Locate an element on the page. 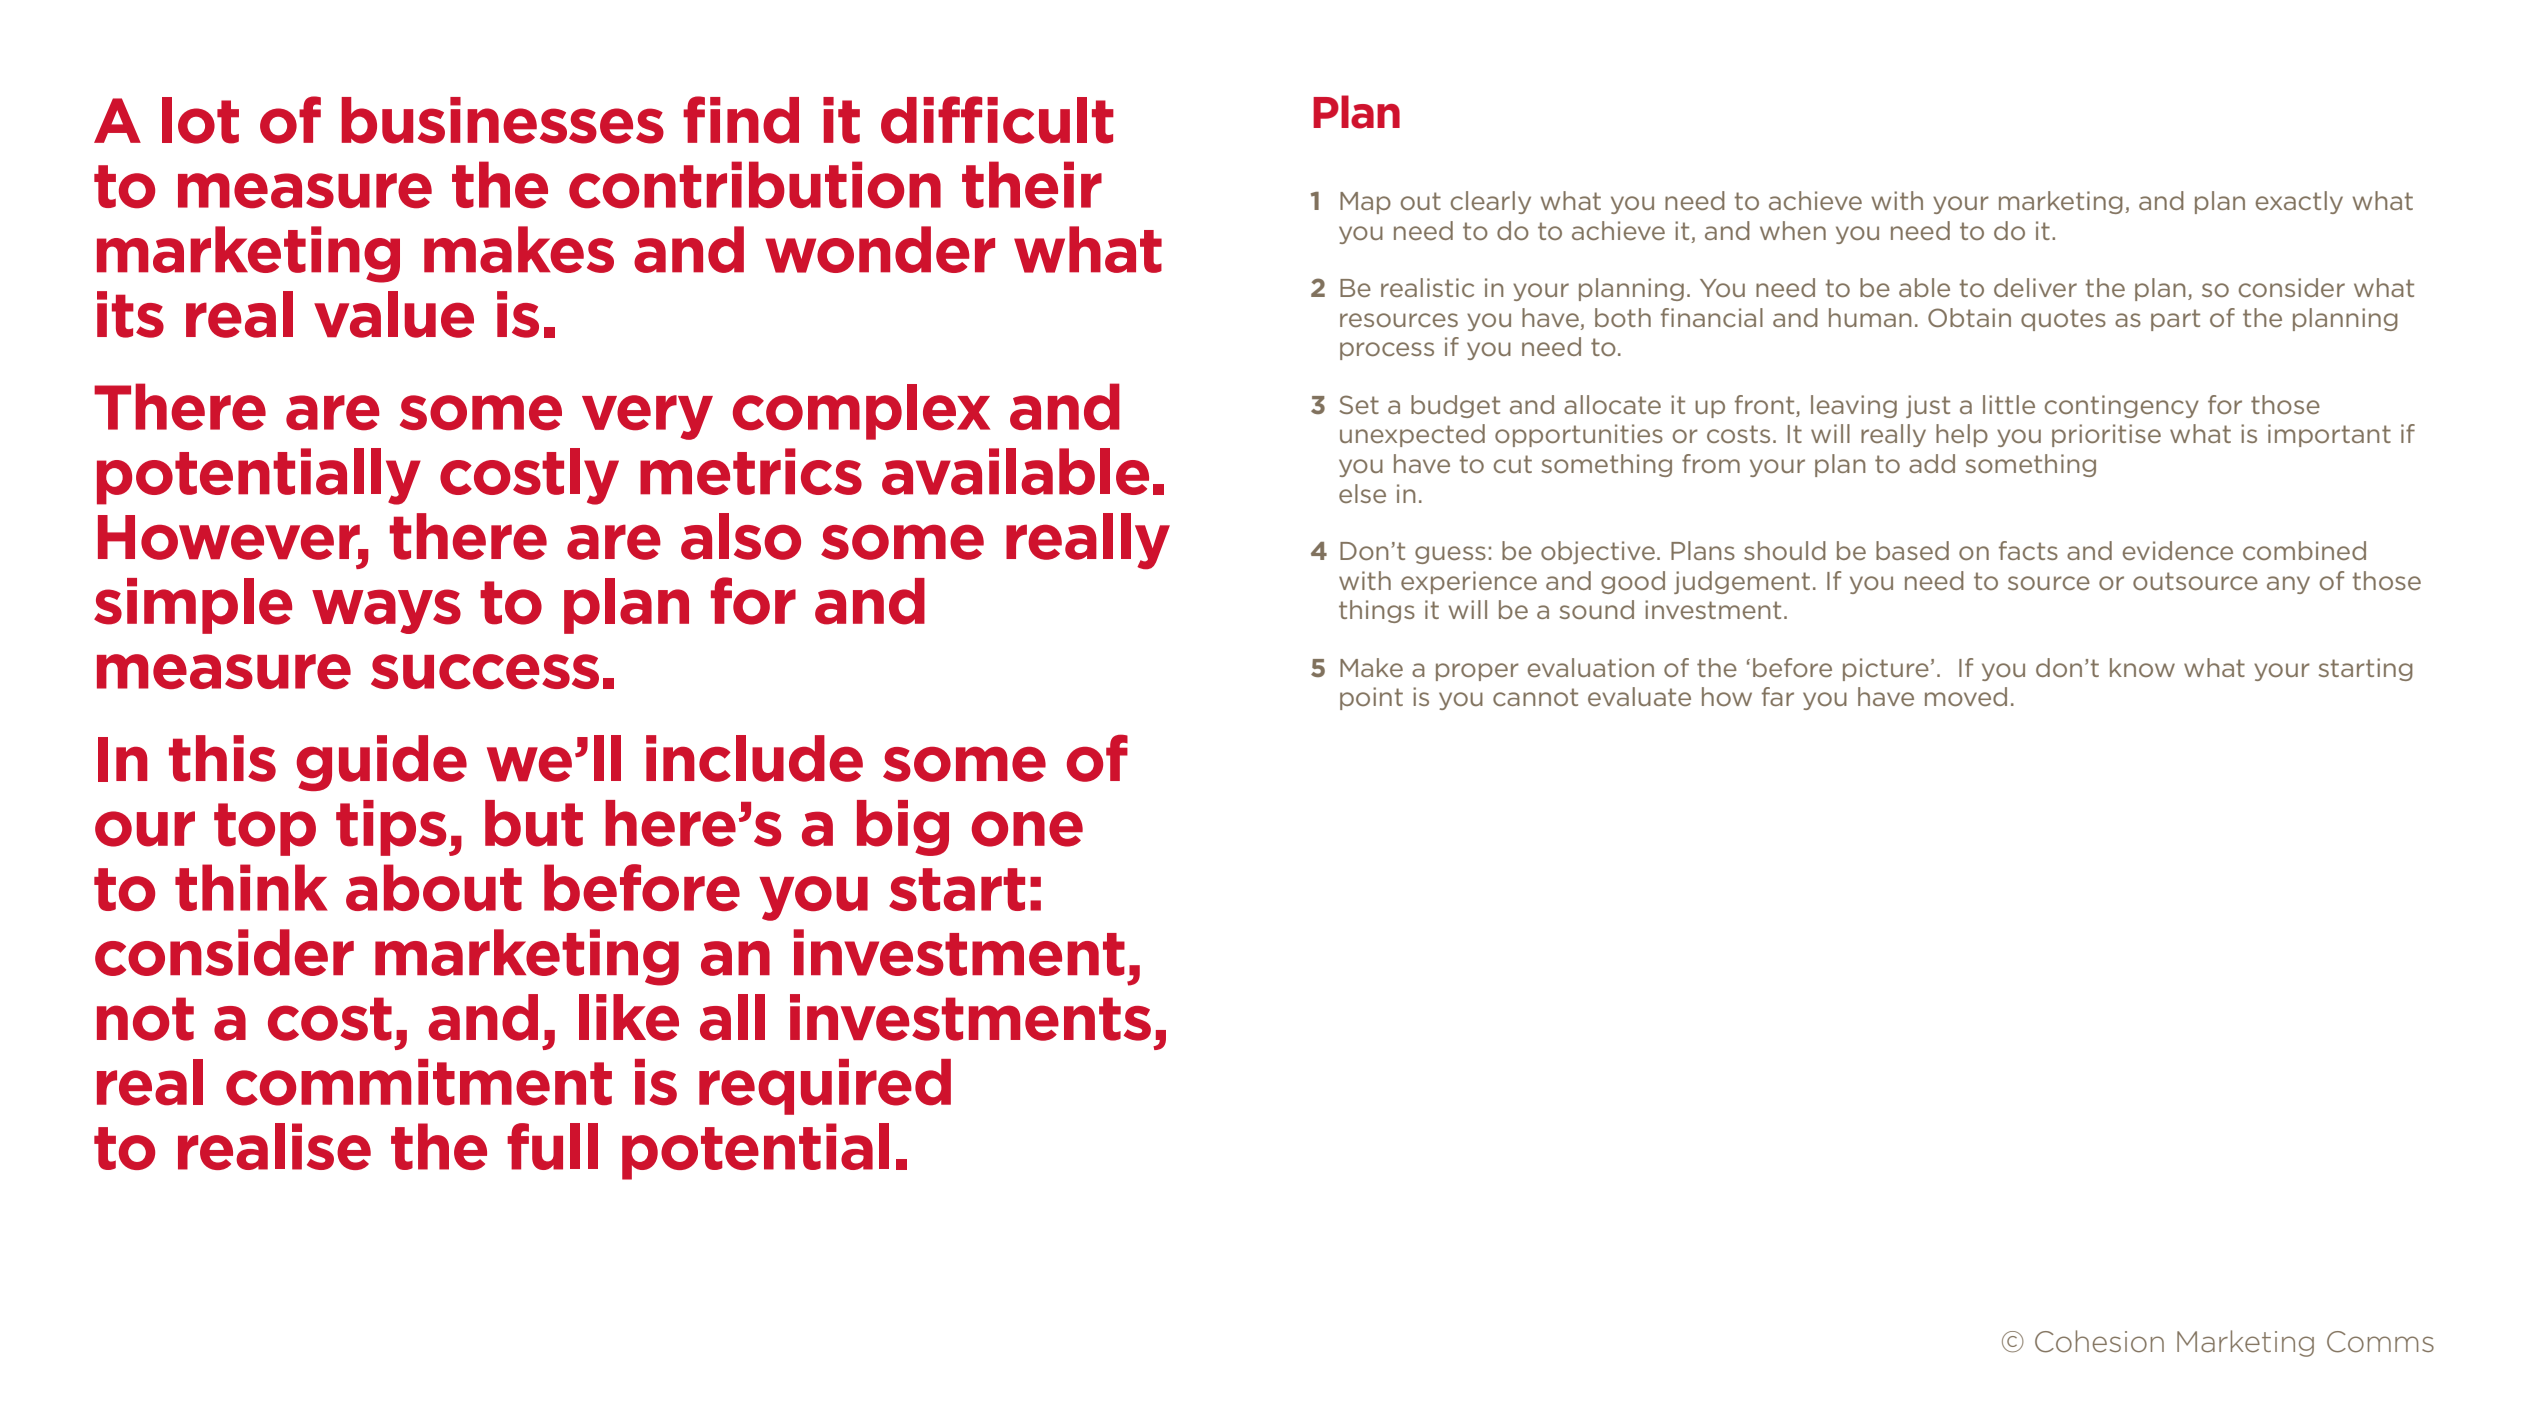  businesses is located at coordinates (503, 120).
